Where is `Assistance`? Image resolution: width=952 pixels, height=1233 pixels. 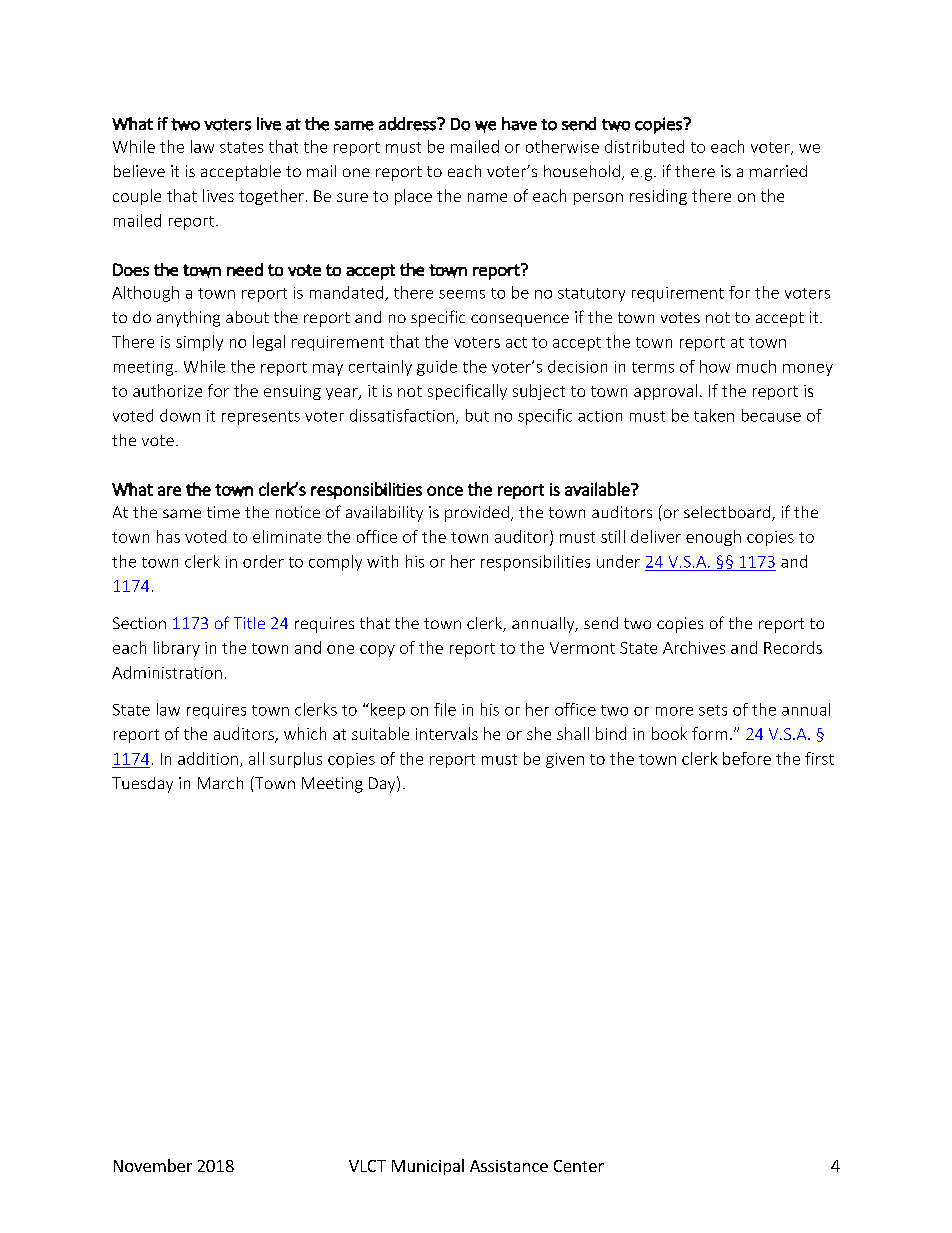
Assistance is located at coordinates (509, 1166).
